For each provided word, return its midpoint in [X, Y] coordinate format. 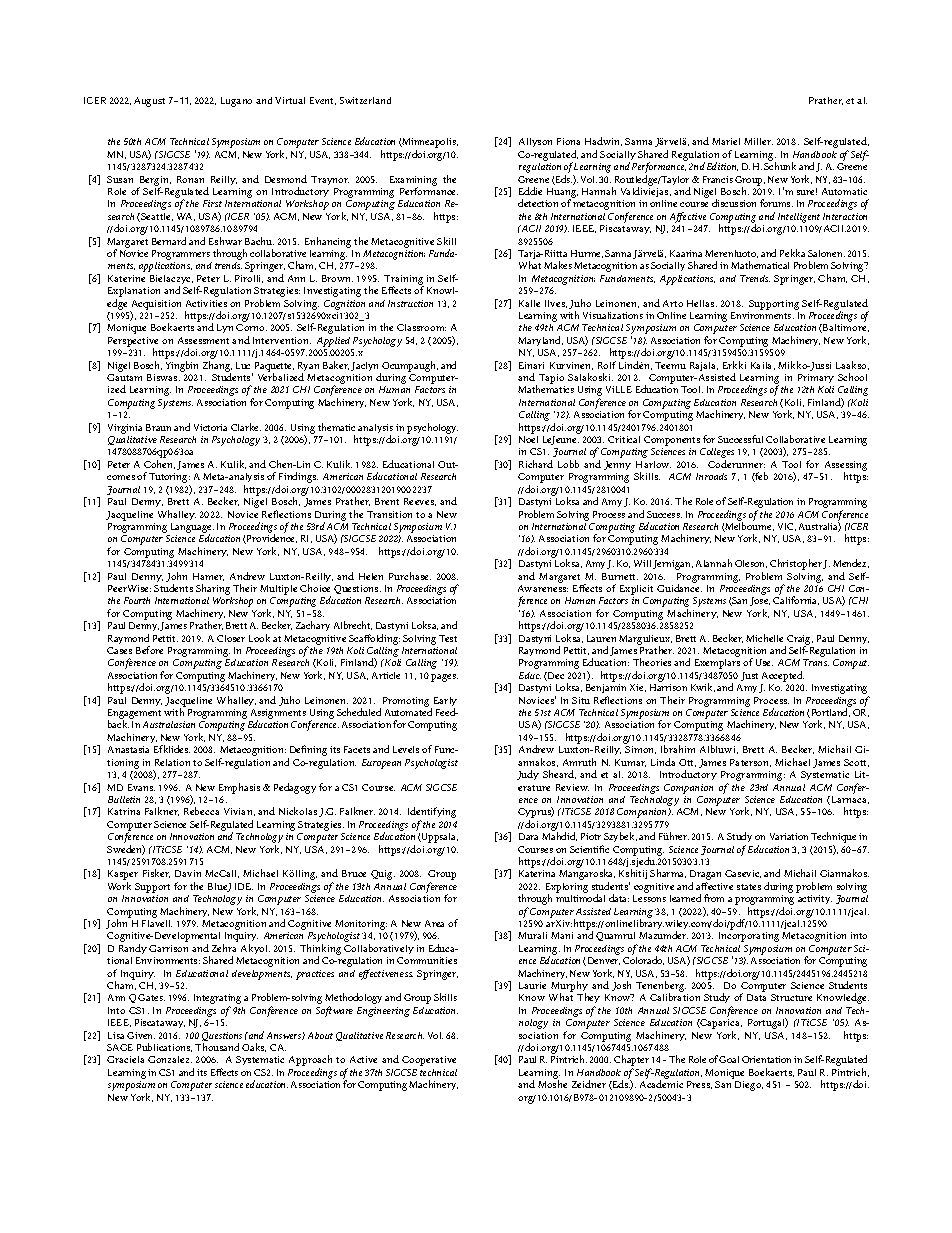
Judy [528, 775]
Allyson [535, 142]
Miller [758, 141]
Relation [172, 762]
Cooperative [429, 1061]
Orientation [766, 1059]
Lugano [236, 102]
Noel [528, 439]
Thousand [217, 1047]
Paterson [750, 763]
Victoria [210, 427]
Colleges [717, 454]
